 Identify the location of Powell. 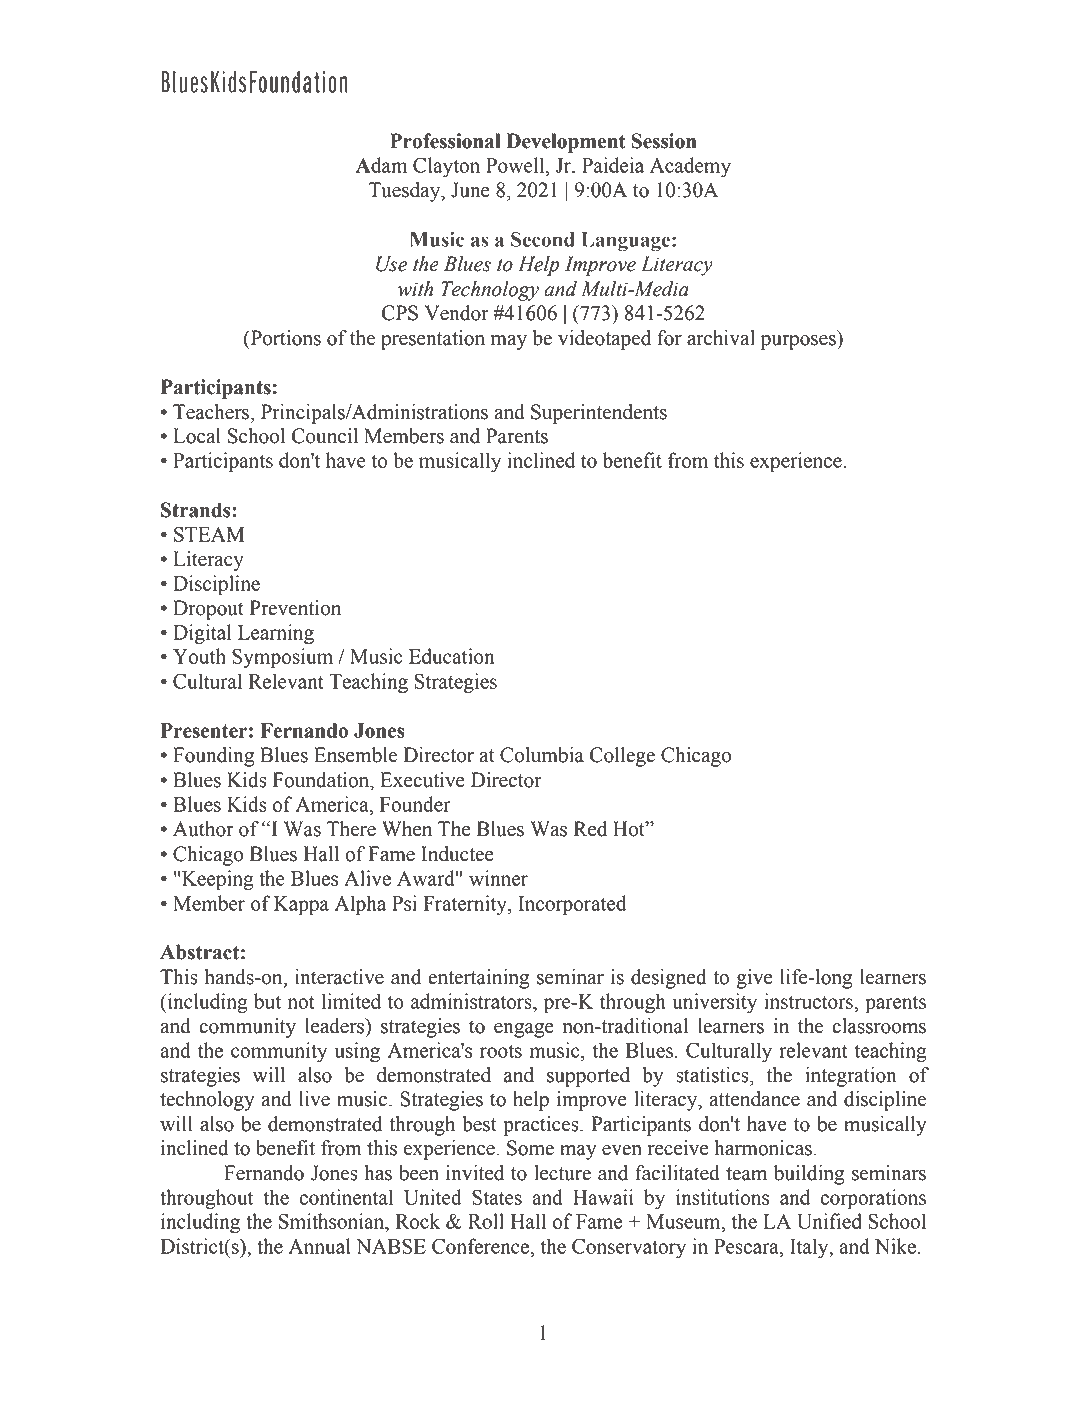
(516, 165).
